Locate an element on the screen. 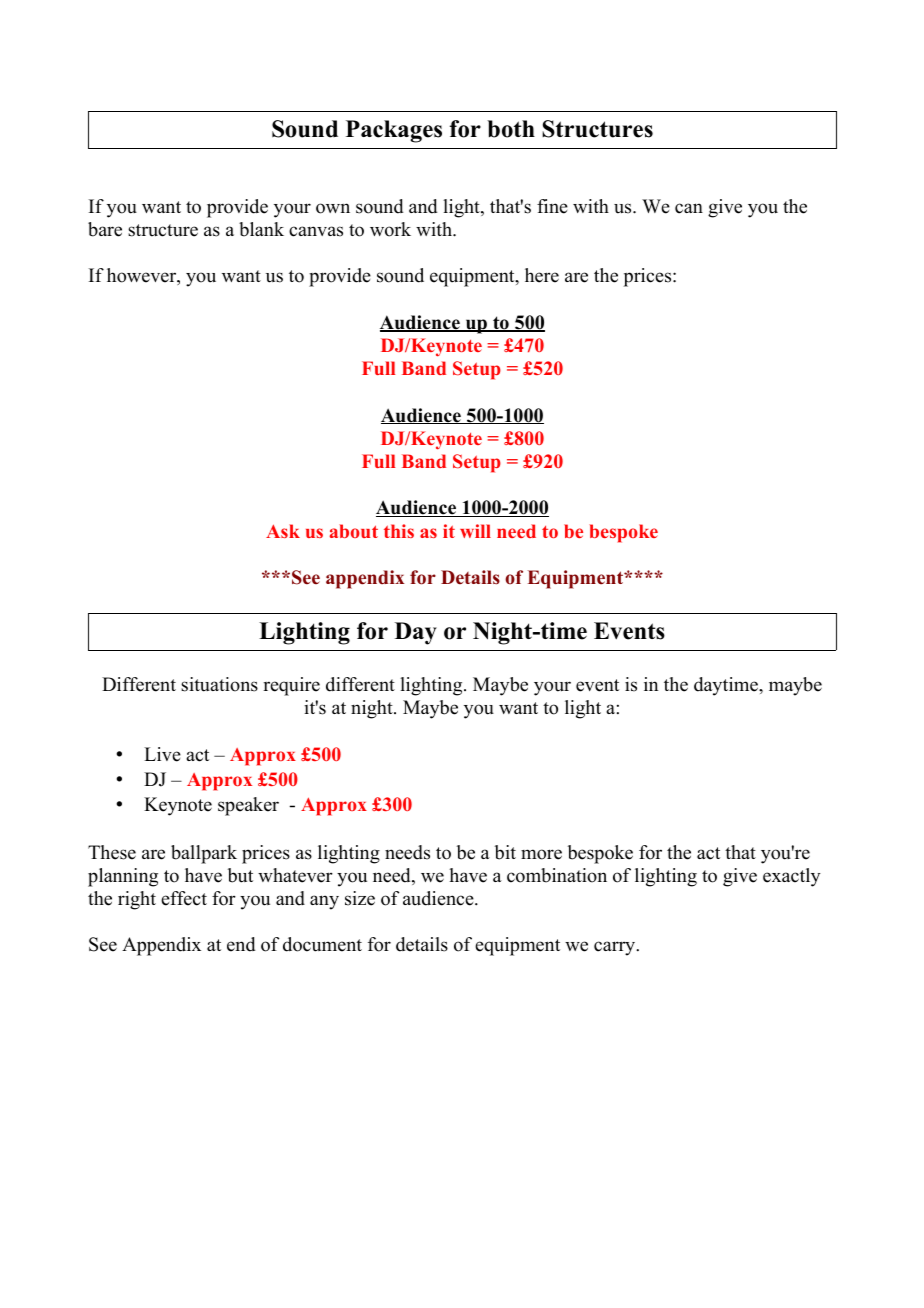 The height and width of the screenshot is (1308, 924). blank is located at coordinates (261, 229).
